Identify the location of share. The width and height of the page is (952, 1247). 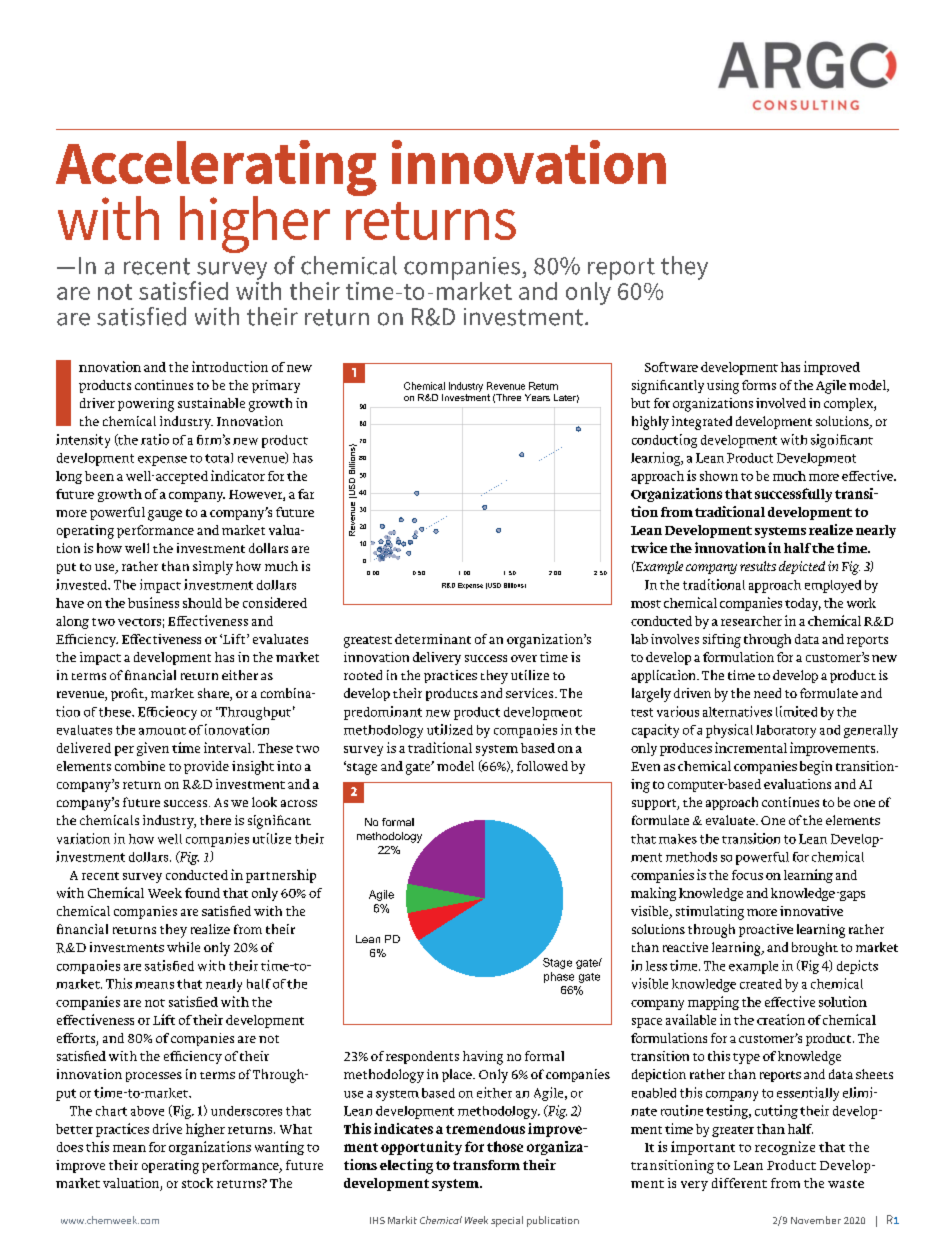
(214, 694).
